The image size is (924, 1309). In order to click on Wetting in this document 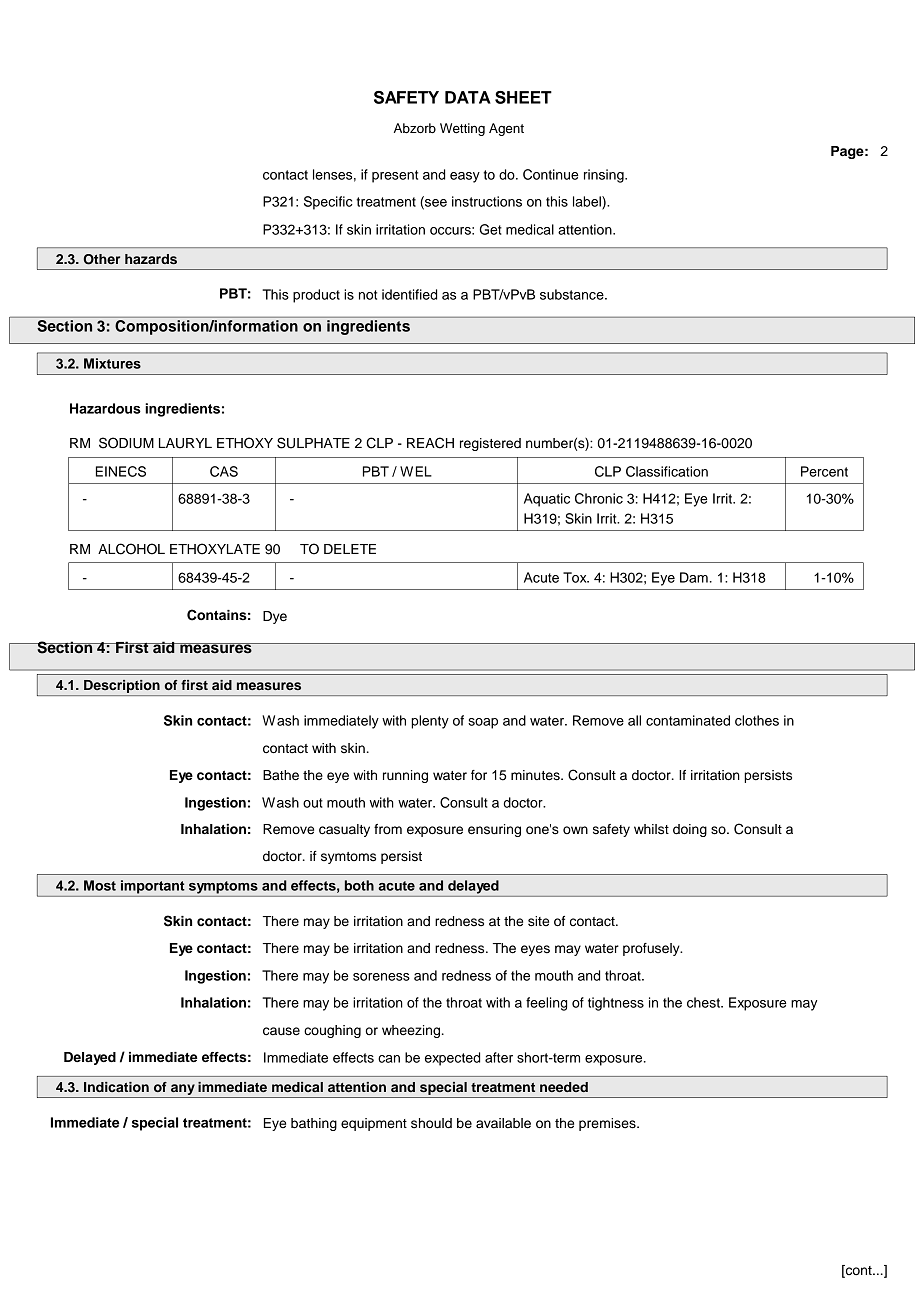, I will do `click(462, 129)`.
